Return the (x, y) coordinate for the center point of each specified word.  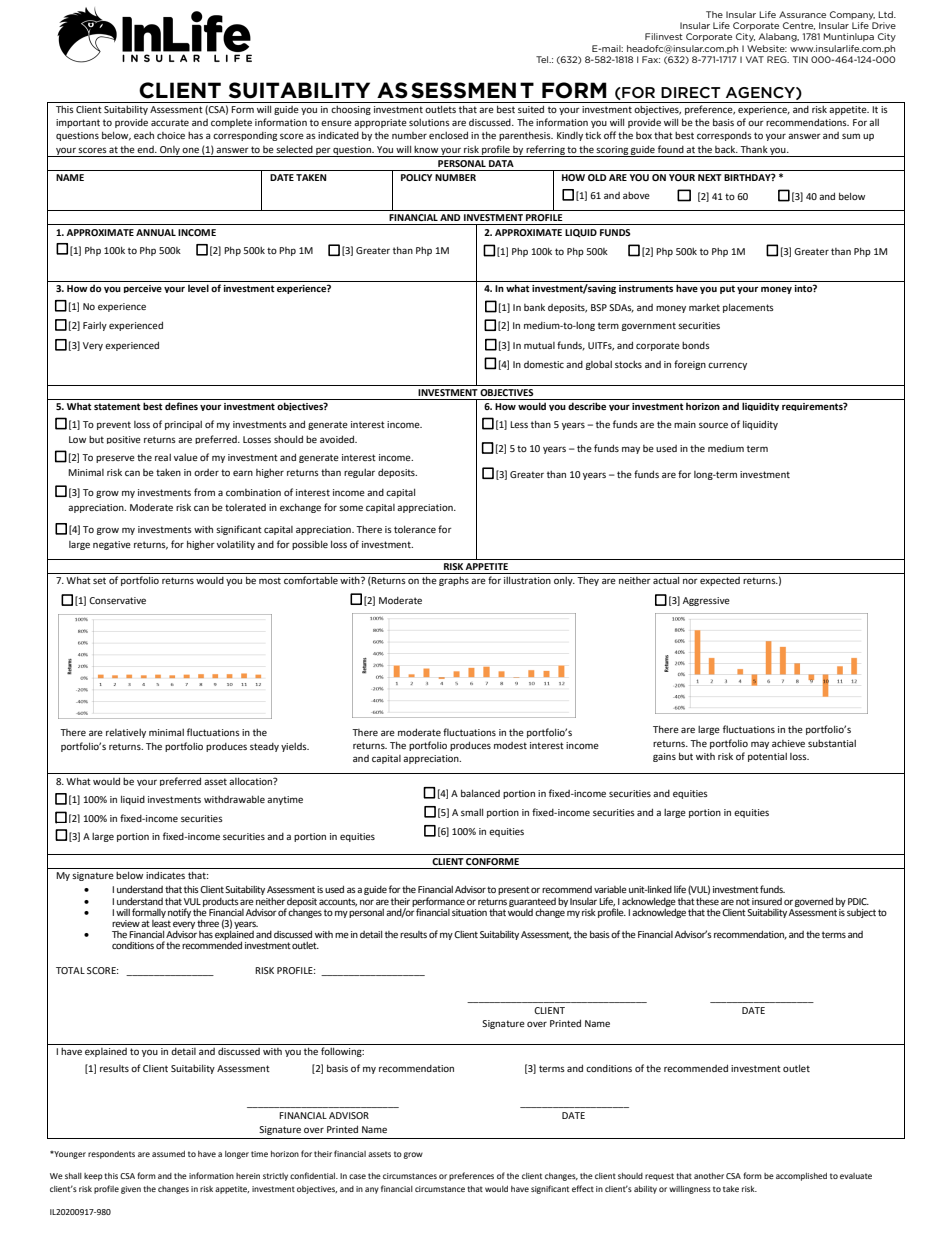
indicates (165, 875)
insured (767, 901)
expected (720, 581)
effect (583, 1188)
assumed (168, 1154)
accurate (170, 122)
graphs (454, 581)
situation (469, 912)
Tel (543, 59)
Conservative (117, 600)
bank (534, 307)
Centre (799, 26)
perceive (143, 289)
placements (748, 308)
